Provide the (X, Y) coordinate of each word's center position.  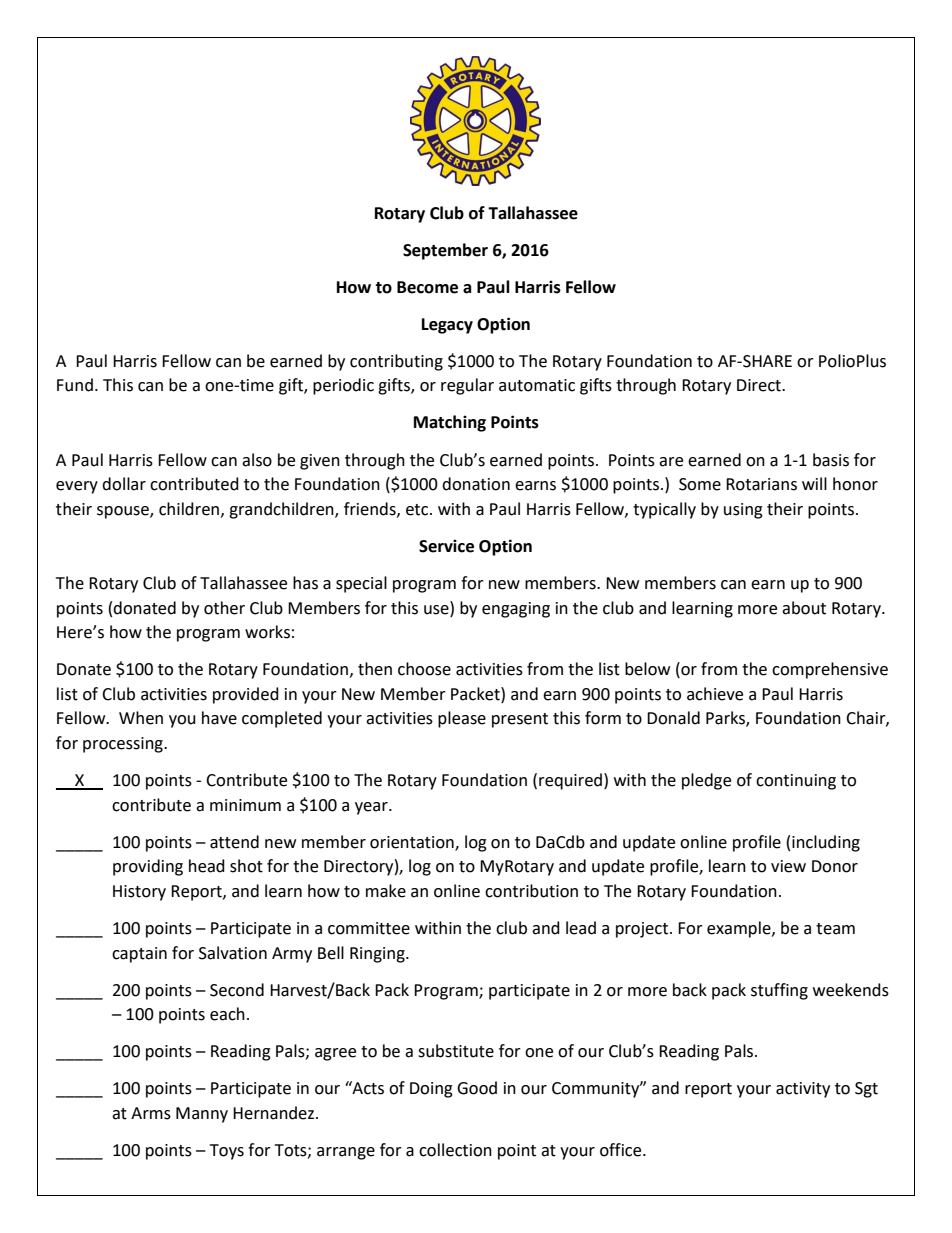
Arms (151, 1113)
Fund (75, 385)
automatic (537, 385)
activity (803, 1090)
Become (427, 287)
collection (455, 1150)
